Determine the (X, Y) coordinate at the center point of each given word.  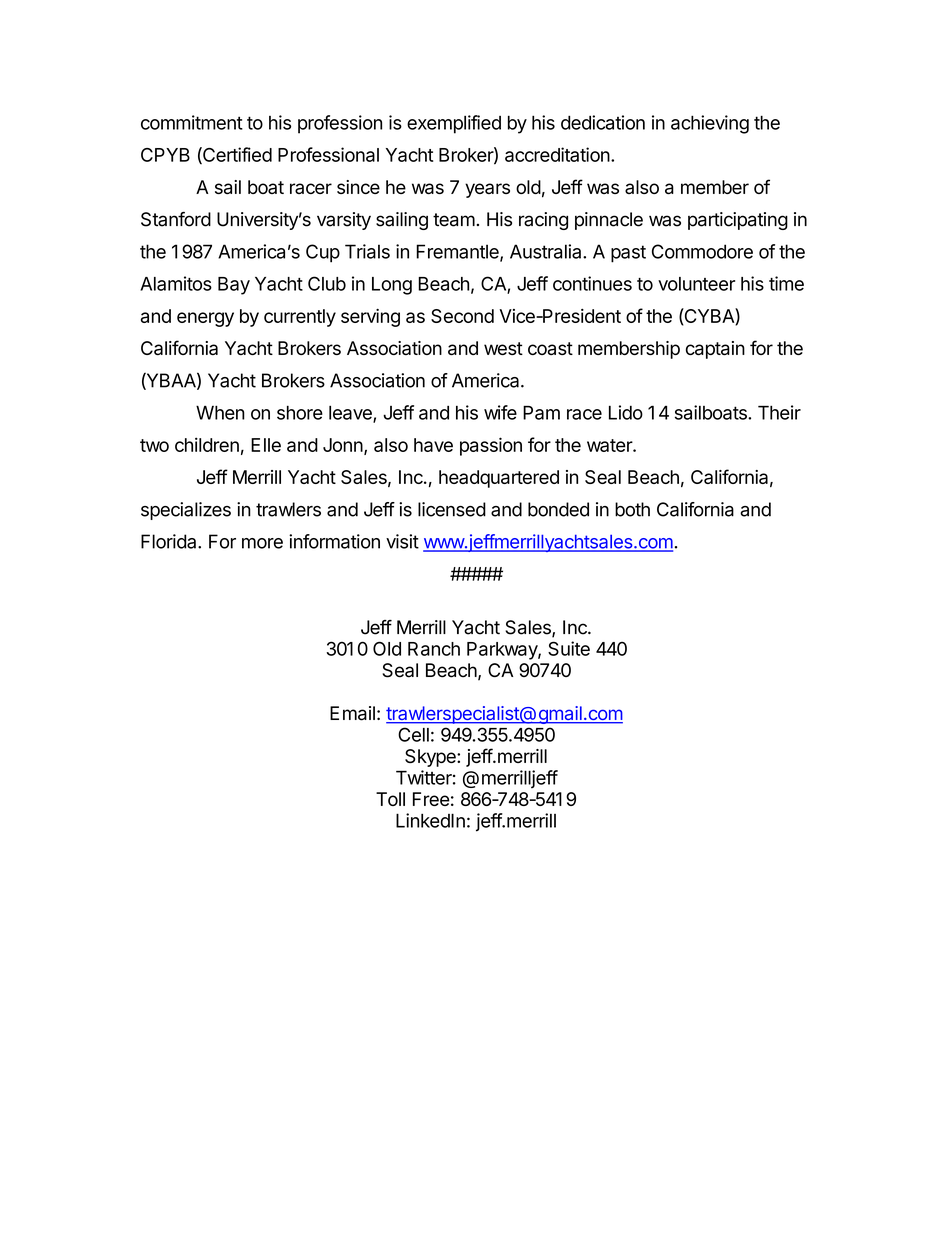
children (207, 444)
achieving (710, 124)
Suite (569, 648)
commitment (192, 122)
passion (491, 446)
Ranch (434, 649)
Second (462, 316)
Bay (234, 286)
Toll (390, 799)
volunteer (696, 284)
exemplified (454, 124)
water (610, 445)
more (262, 543)
